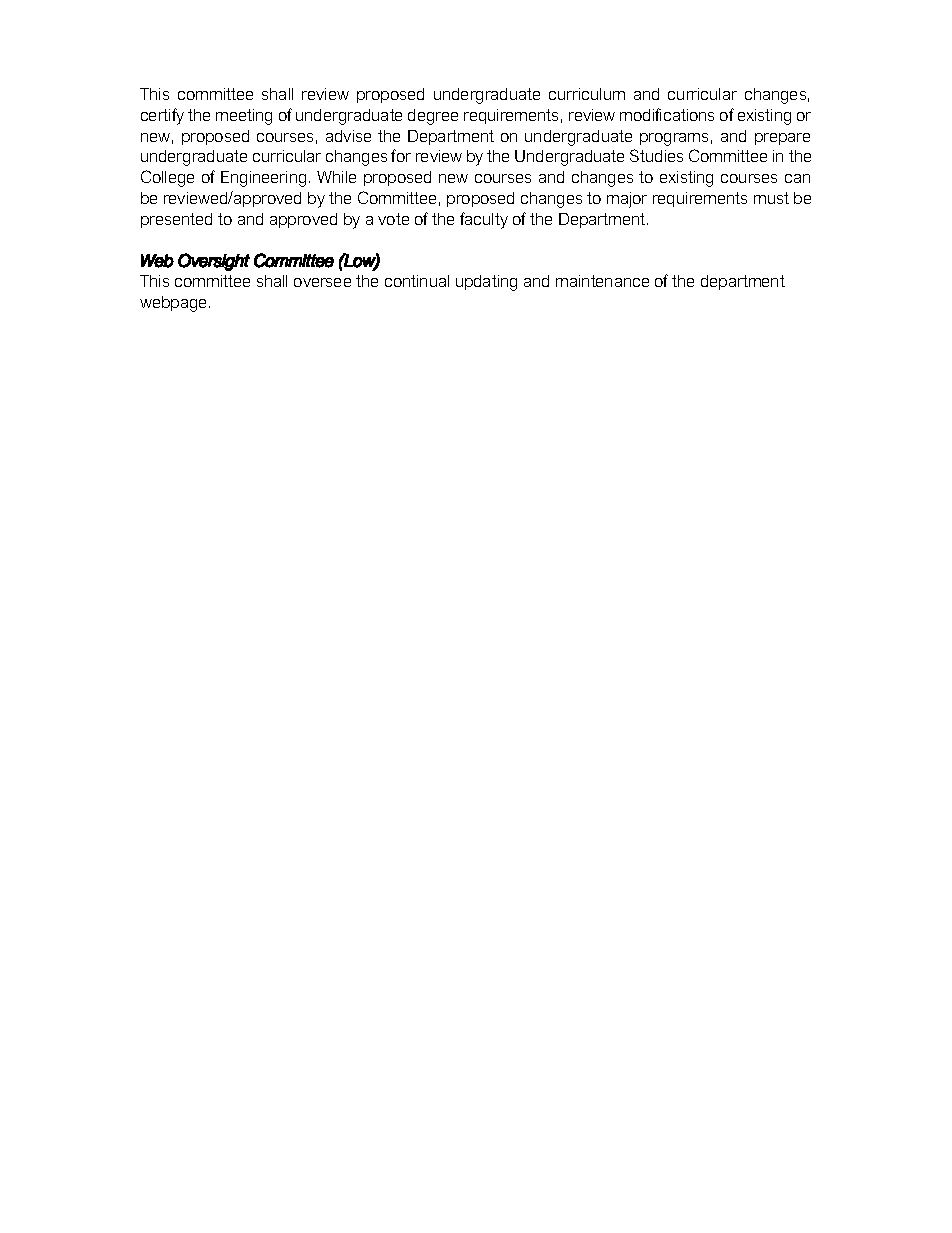 This image has width=952, height=1233. What do you see at coordinates (263, 179) in the image?
I see `Engineering` at bounding box center [263, 179].
